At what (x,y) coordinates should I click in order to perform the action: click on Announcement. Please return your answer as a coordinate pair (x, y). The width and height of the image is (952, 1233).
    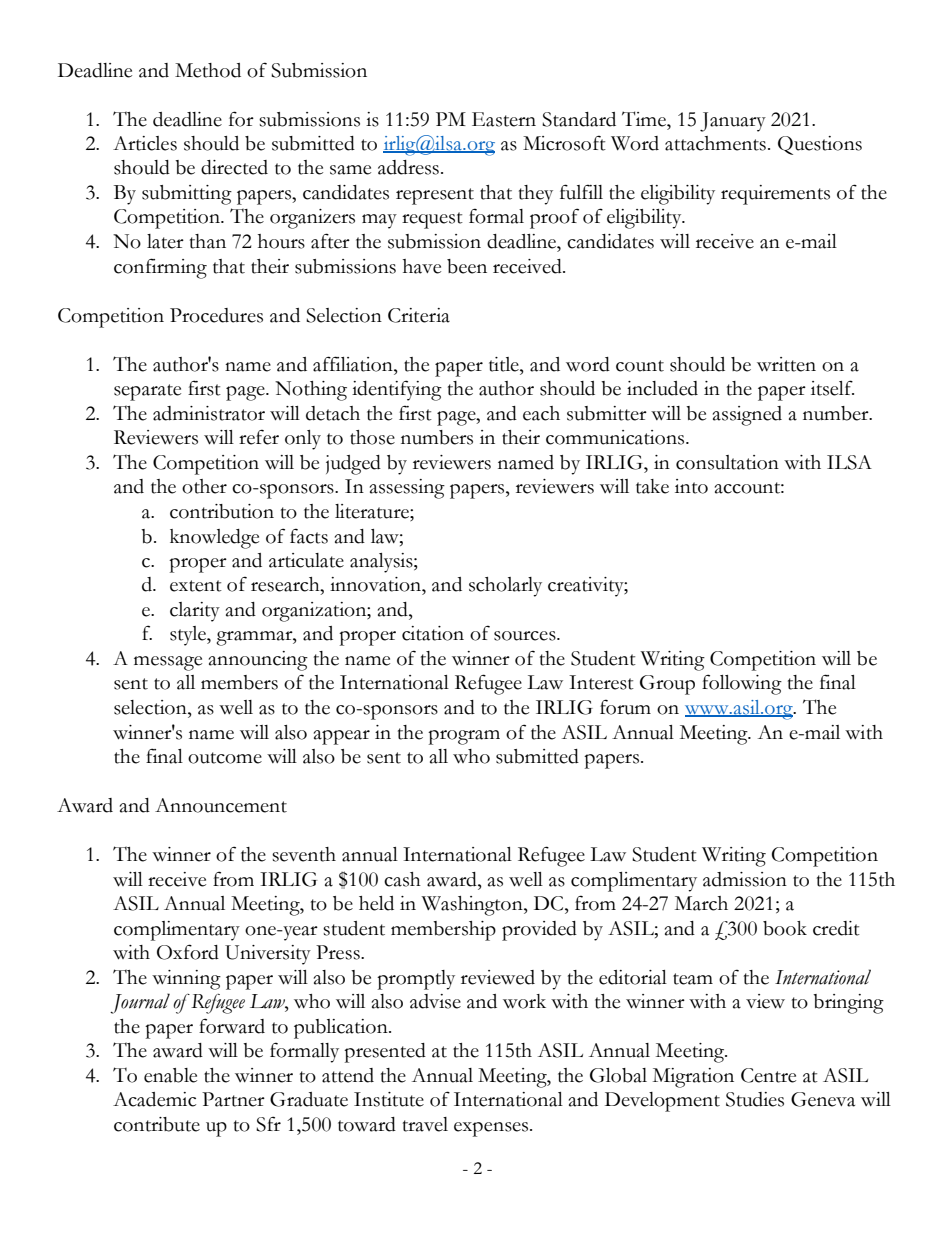
    Looking at the image, I should click on (221, 805).
